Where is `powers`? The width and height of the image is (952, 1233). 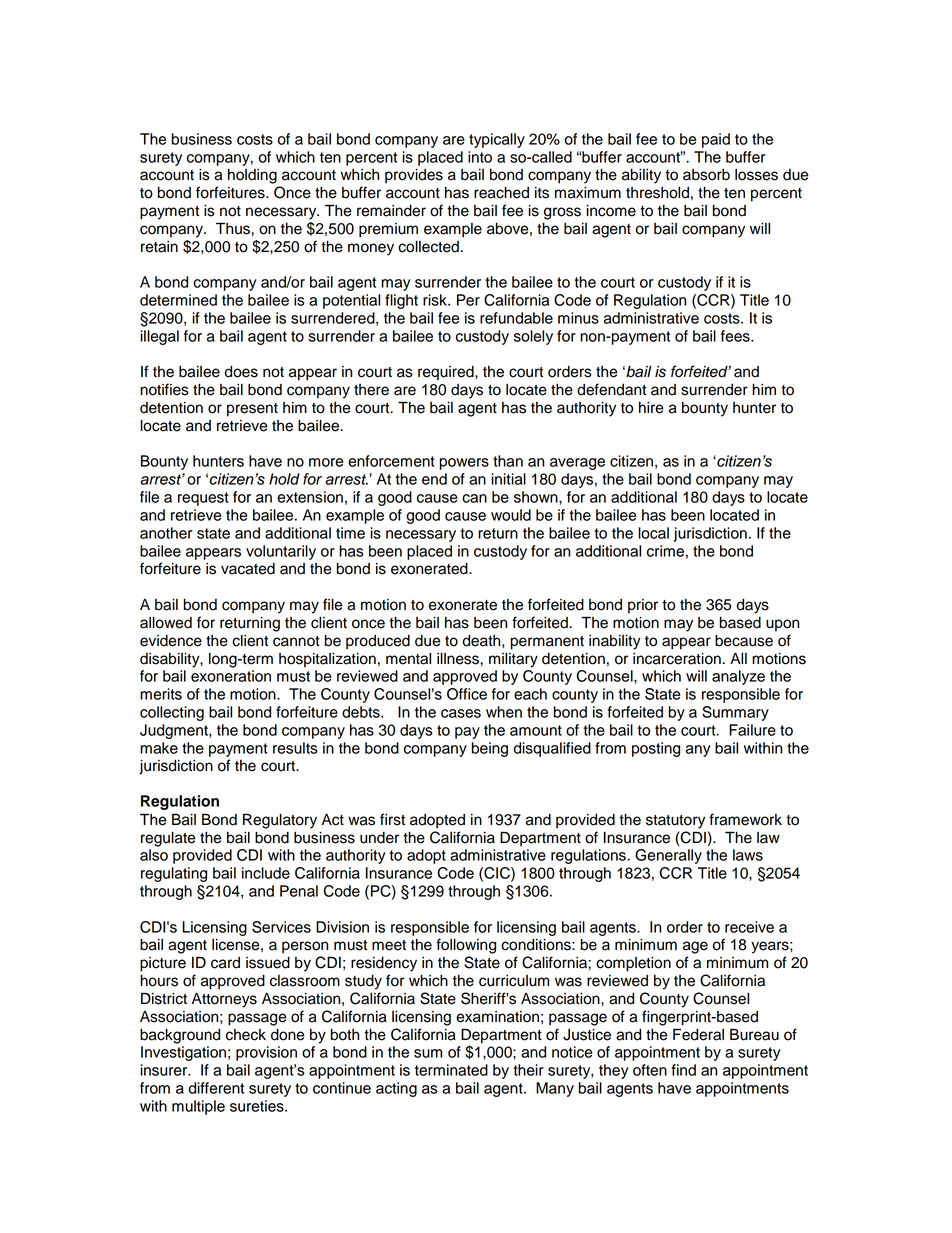
powers is located at coordinates (464, 464).
